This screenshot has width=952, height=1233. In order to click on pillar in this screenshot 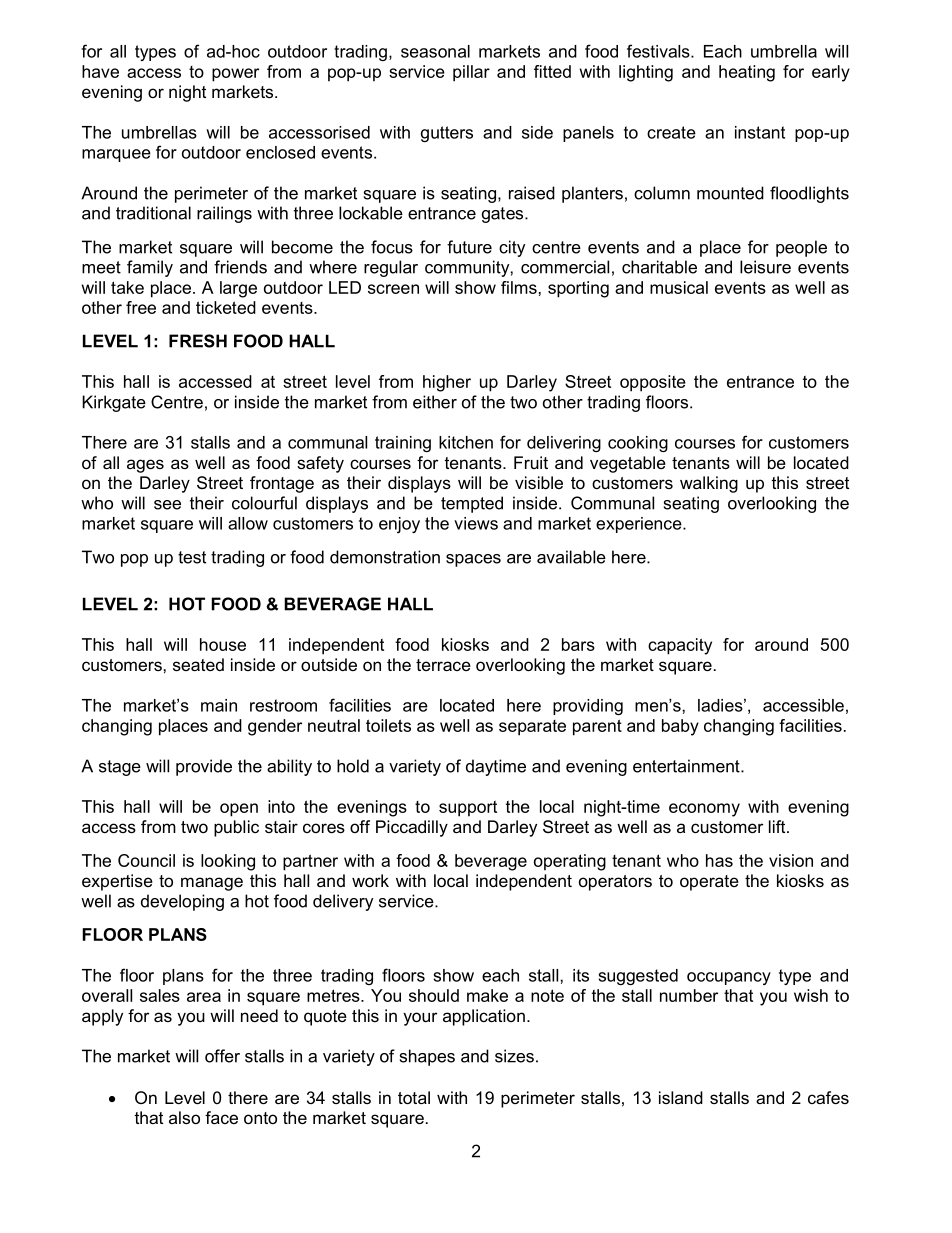, I will do `click(471, 73)`.
